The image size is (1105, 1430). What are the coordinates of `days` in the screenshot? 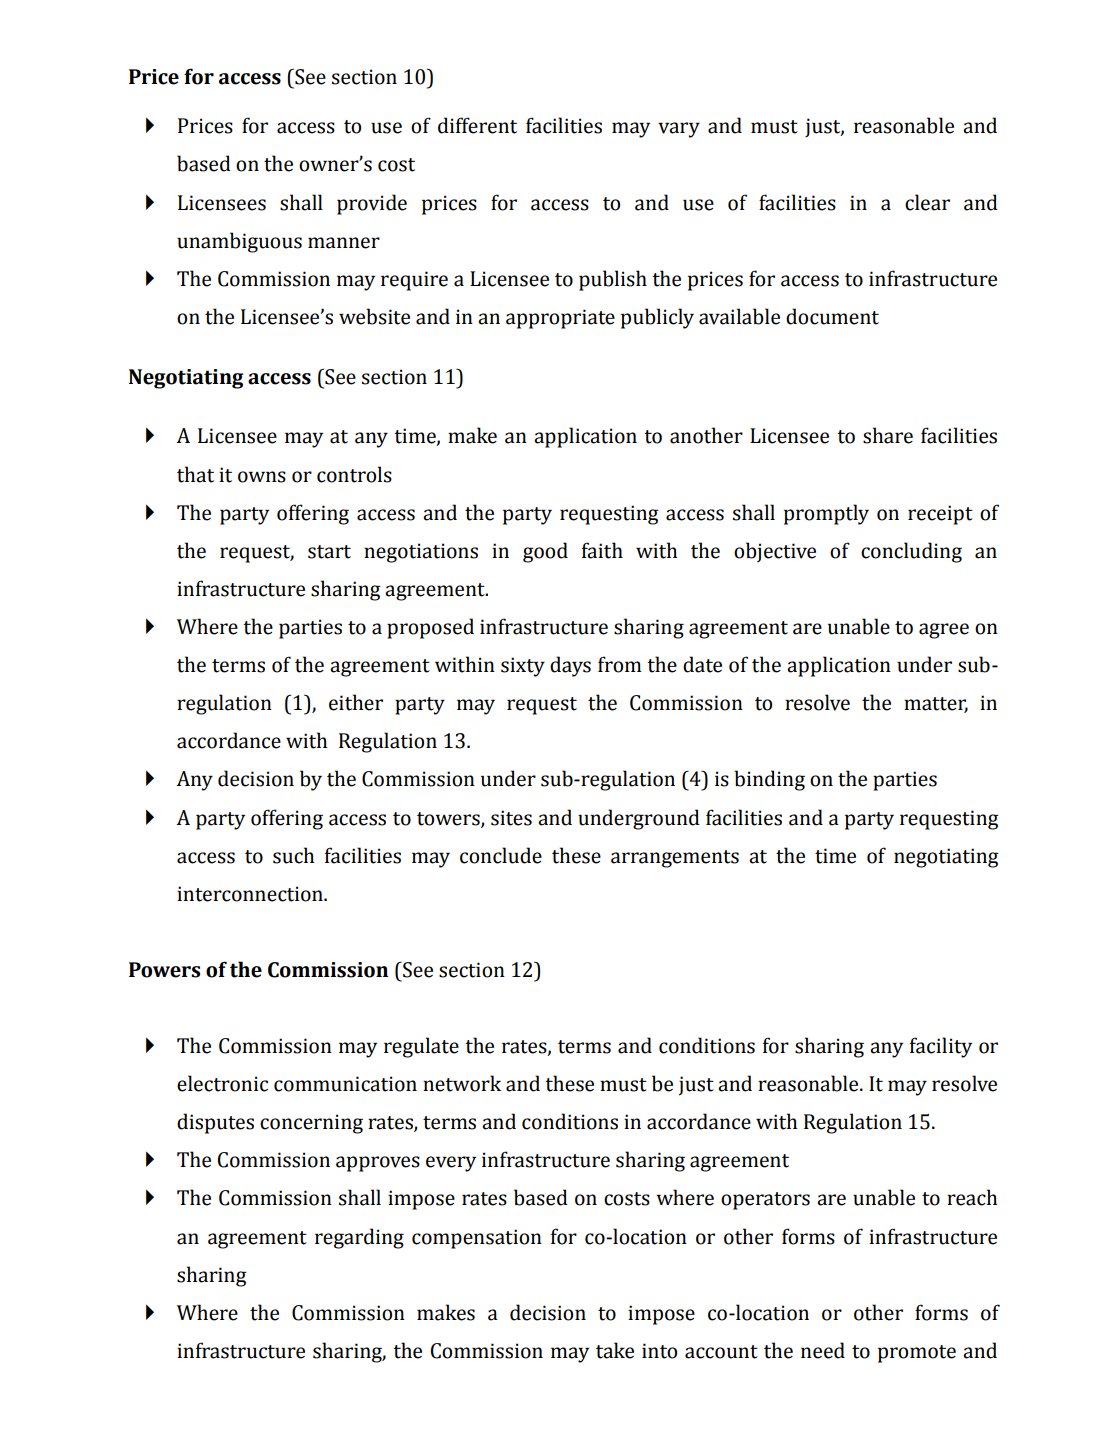 It's located at (570, 666).
